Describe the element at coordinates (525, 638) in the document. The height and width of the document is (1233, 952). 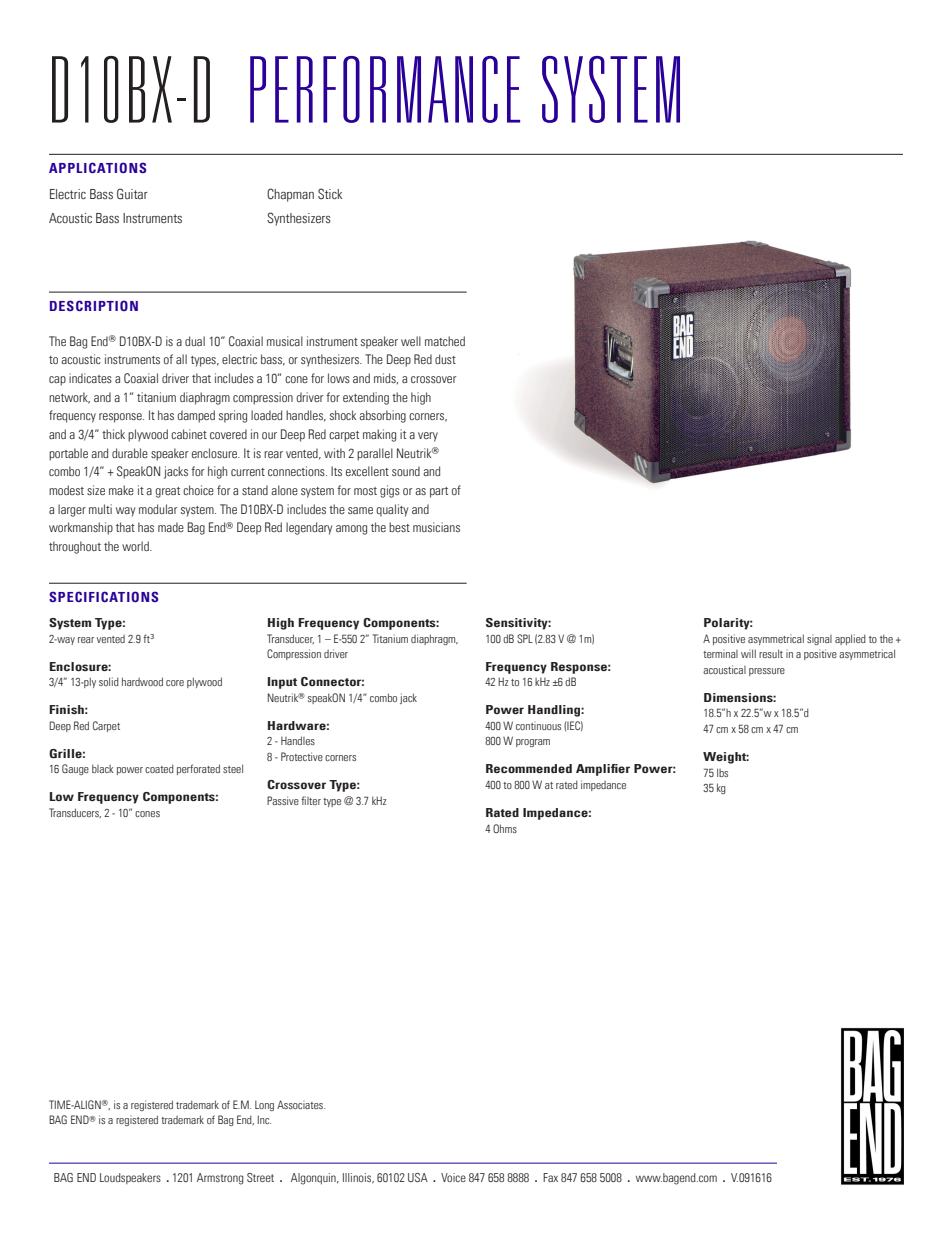
I see `SPL` at that location.
